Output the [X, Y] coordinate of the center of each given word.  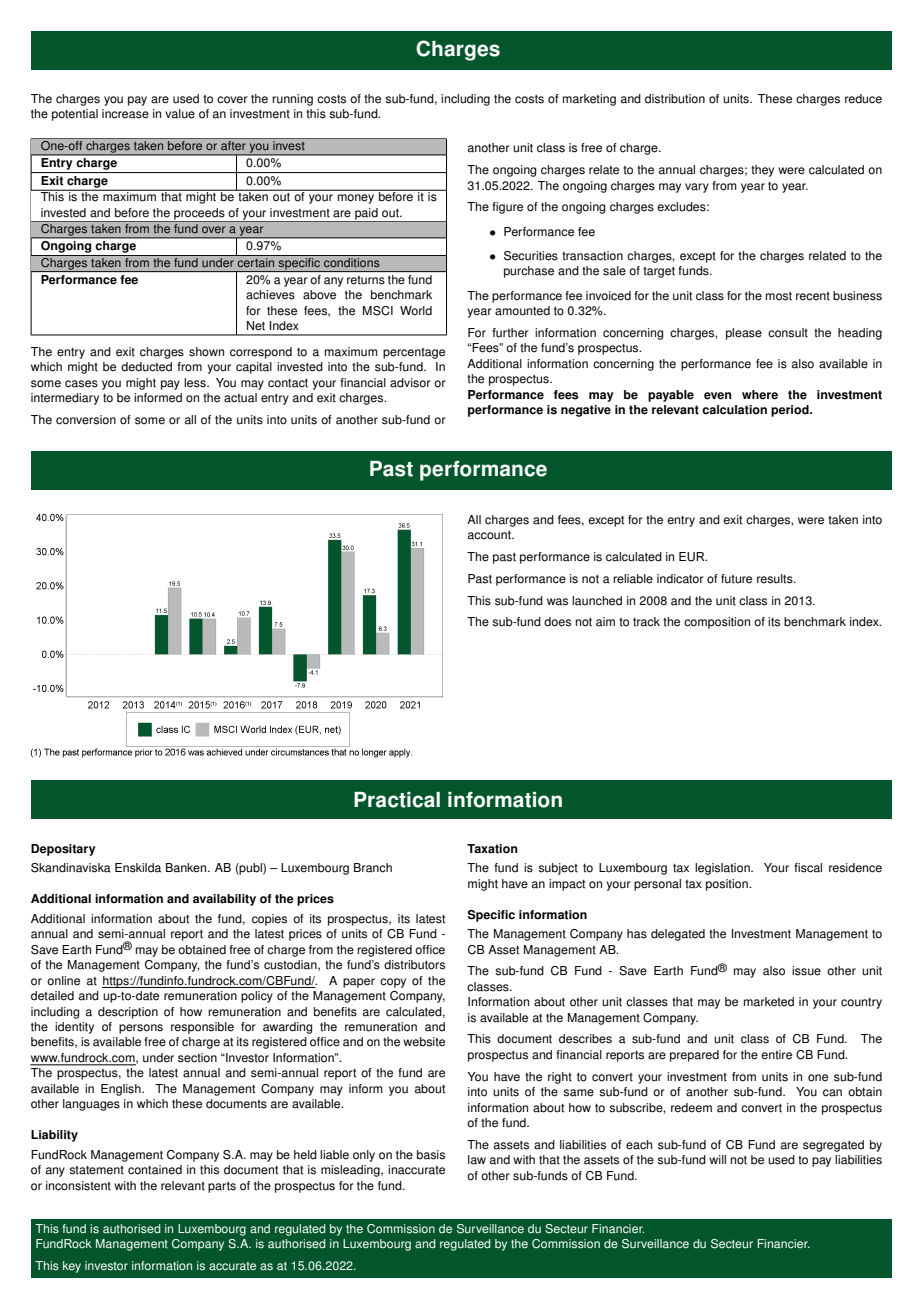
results [776, 579]
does [557, 622]
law [477, 1160]
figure [507, 208]
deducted [146, 367]
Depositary [63, 850]
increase [125, 114]
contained [155, 1170]
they [762, 171]
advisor [410, 383]
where [760, 395]
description [128, 1013]
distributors [414, 965]
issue [806, 971]
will [717, 1159]
